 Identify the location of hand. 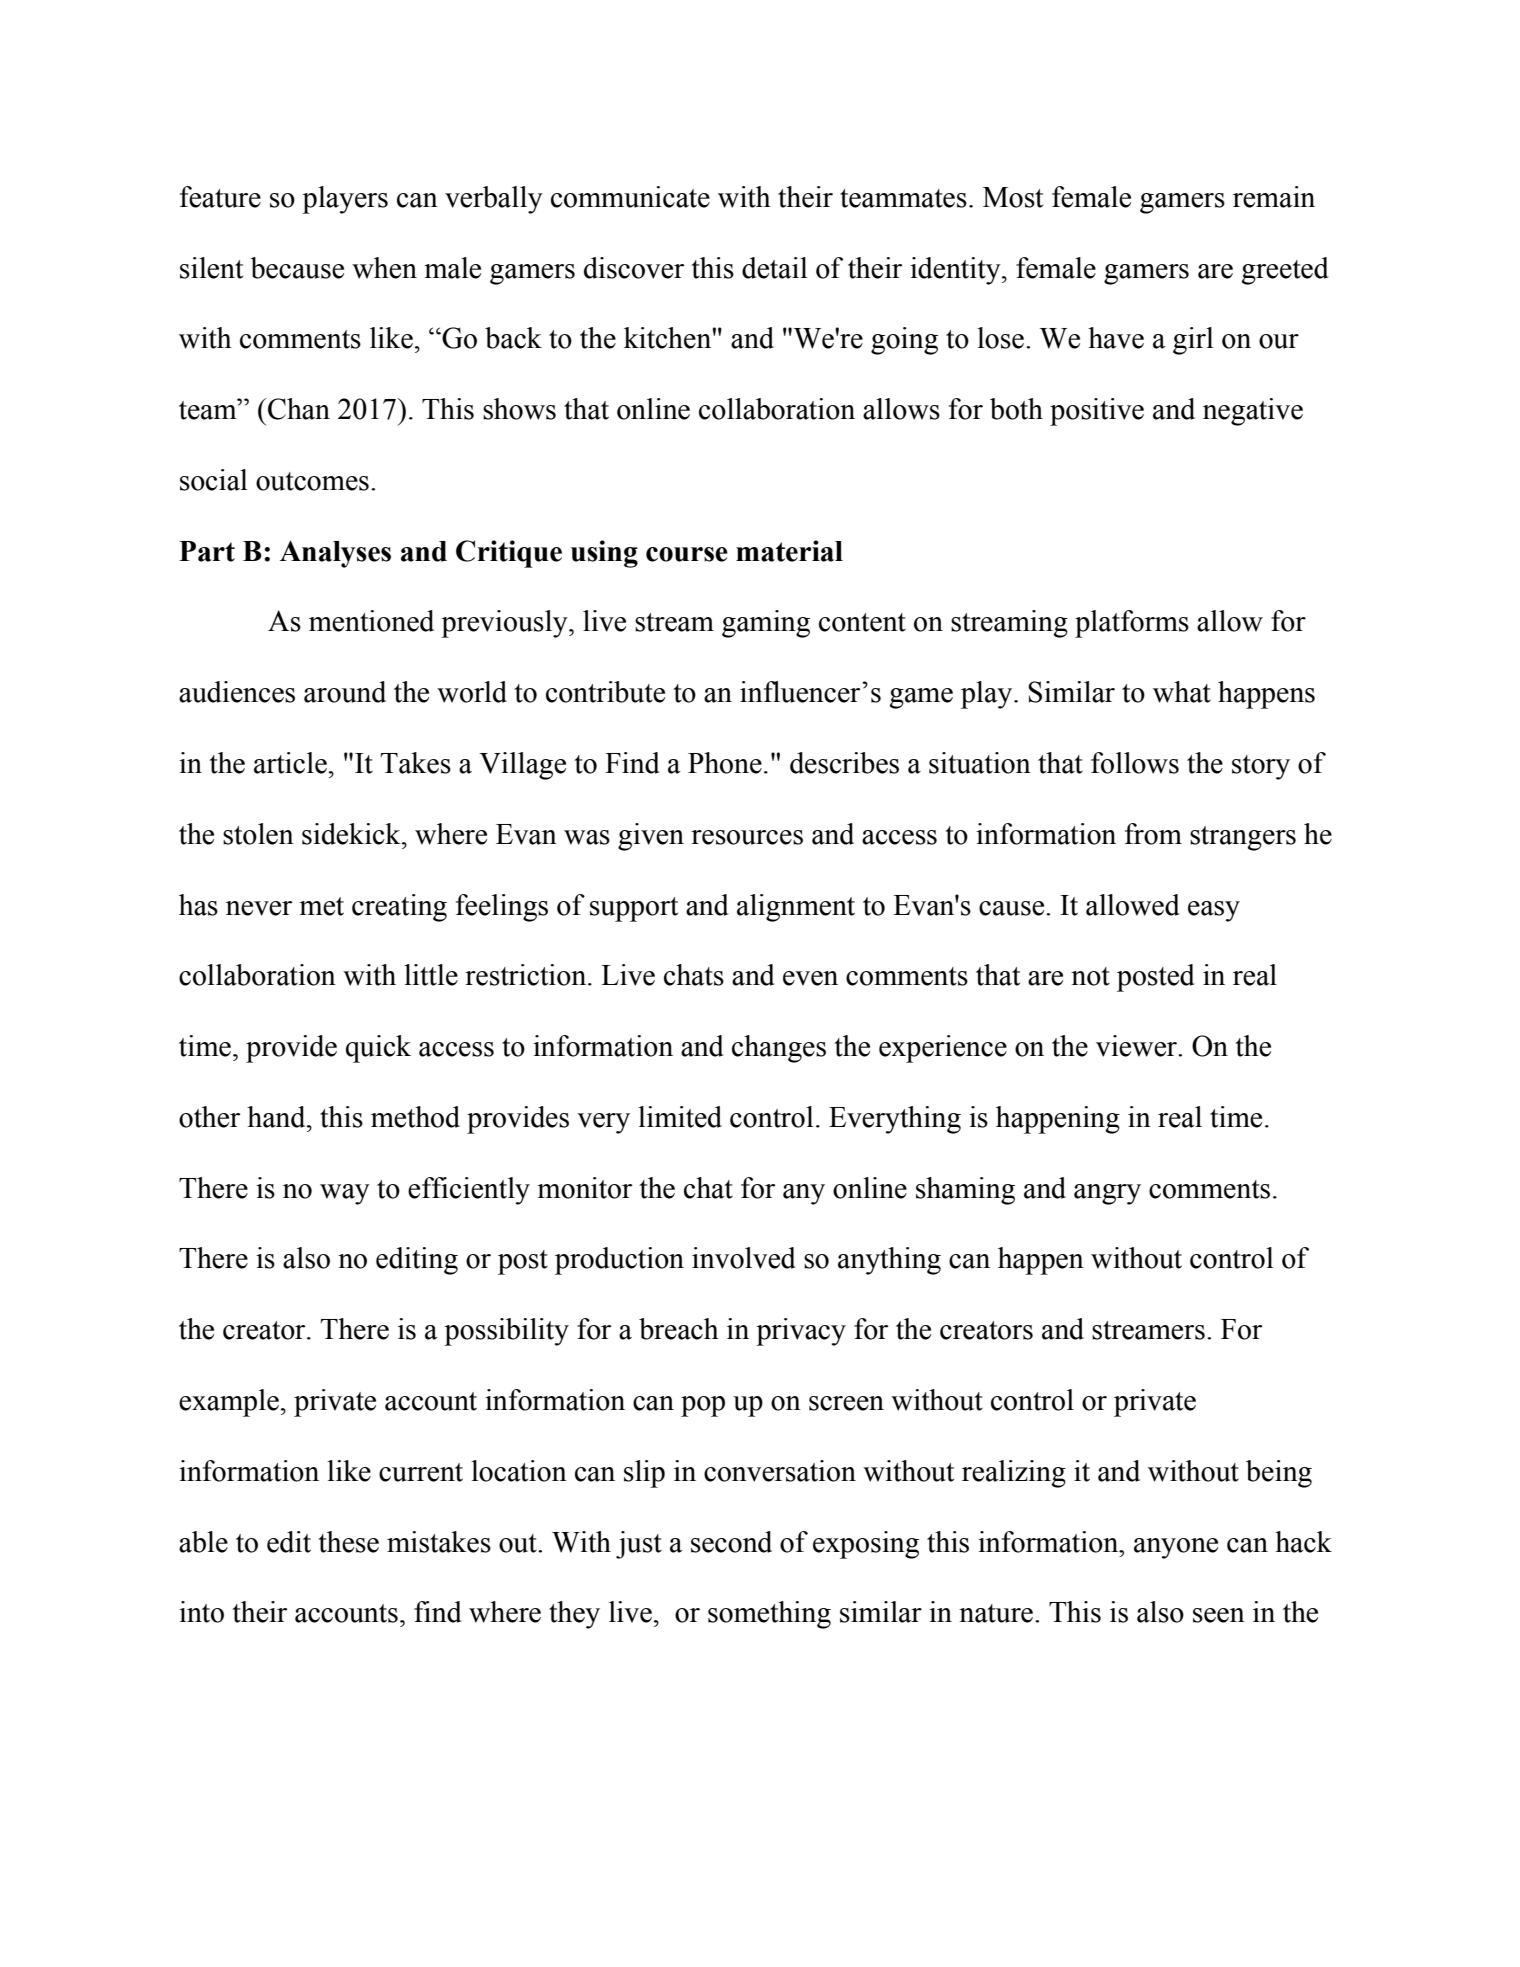
(277, 1117).
